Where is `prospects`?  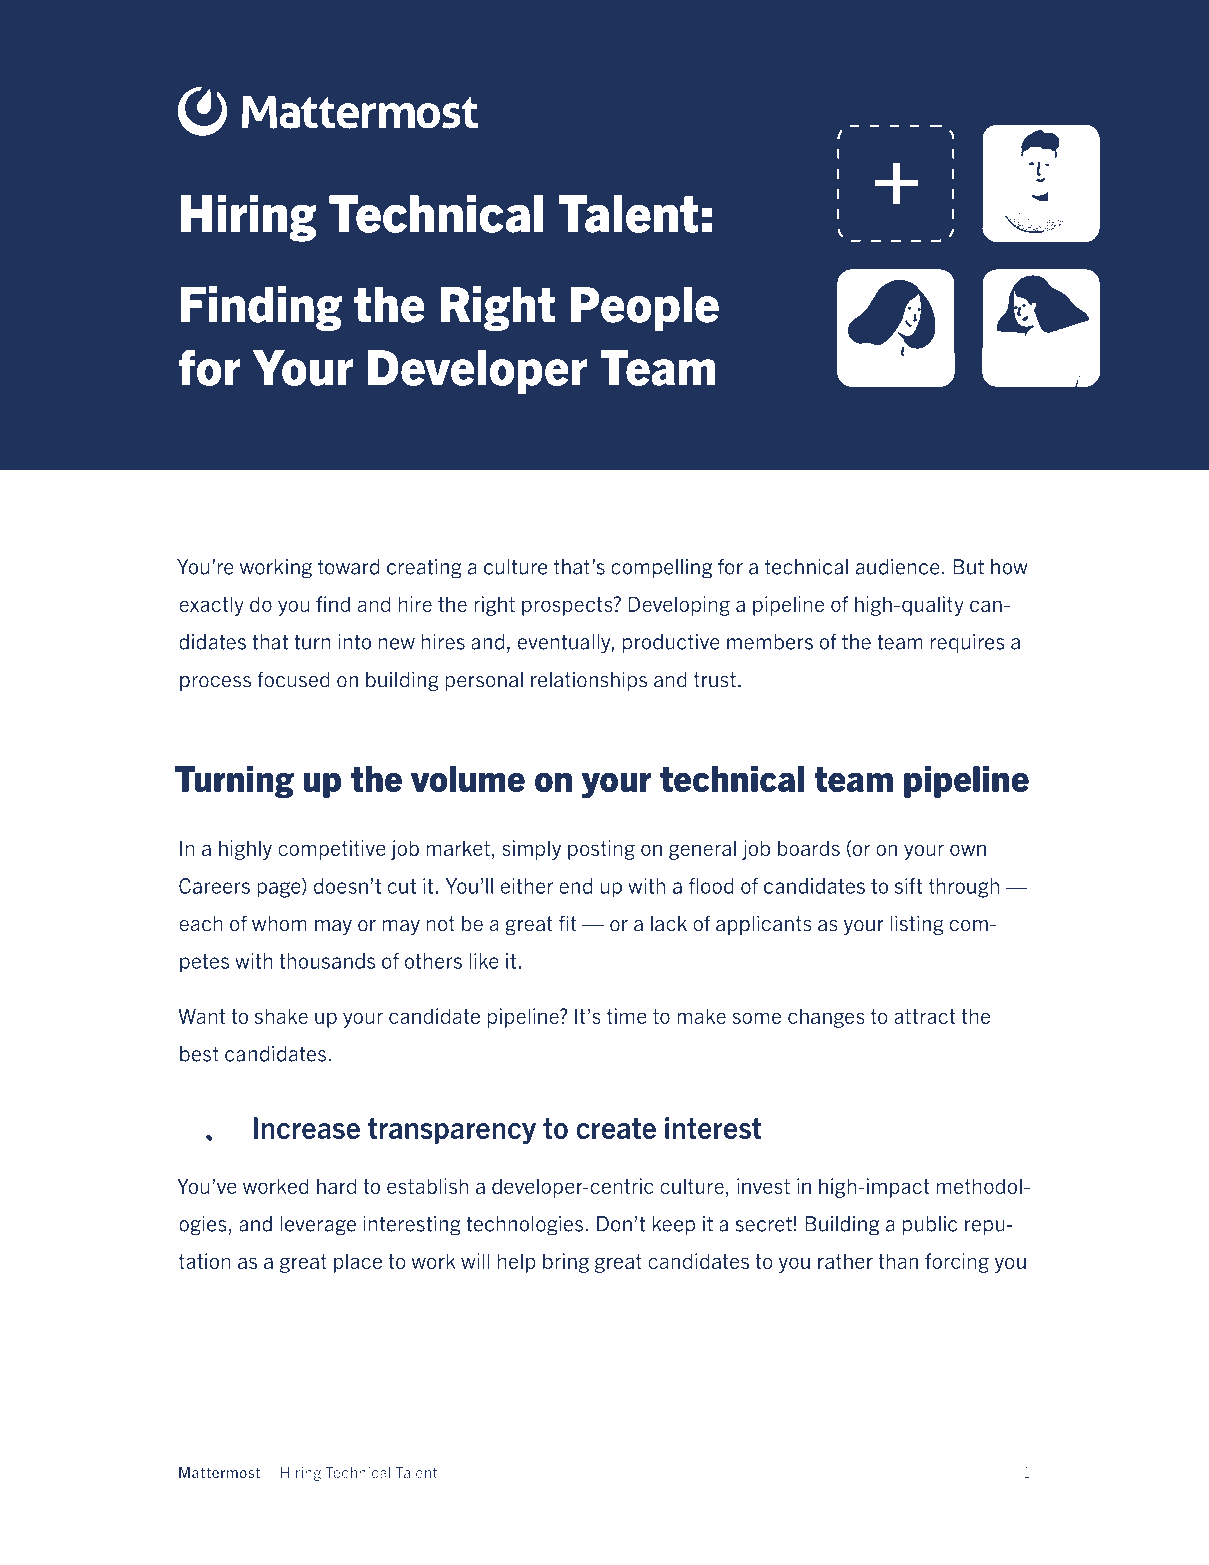
prospects is located at coordinates (568, 606).
